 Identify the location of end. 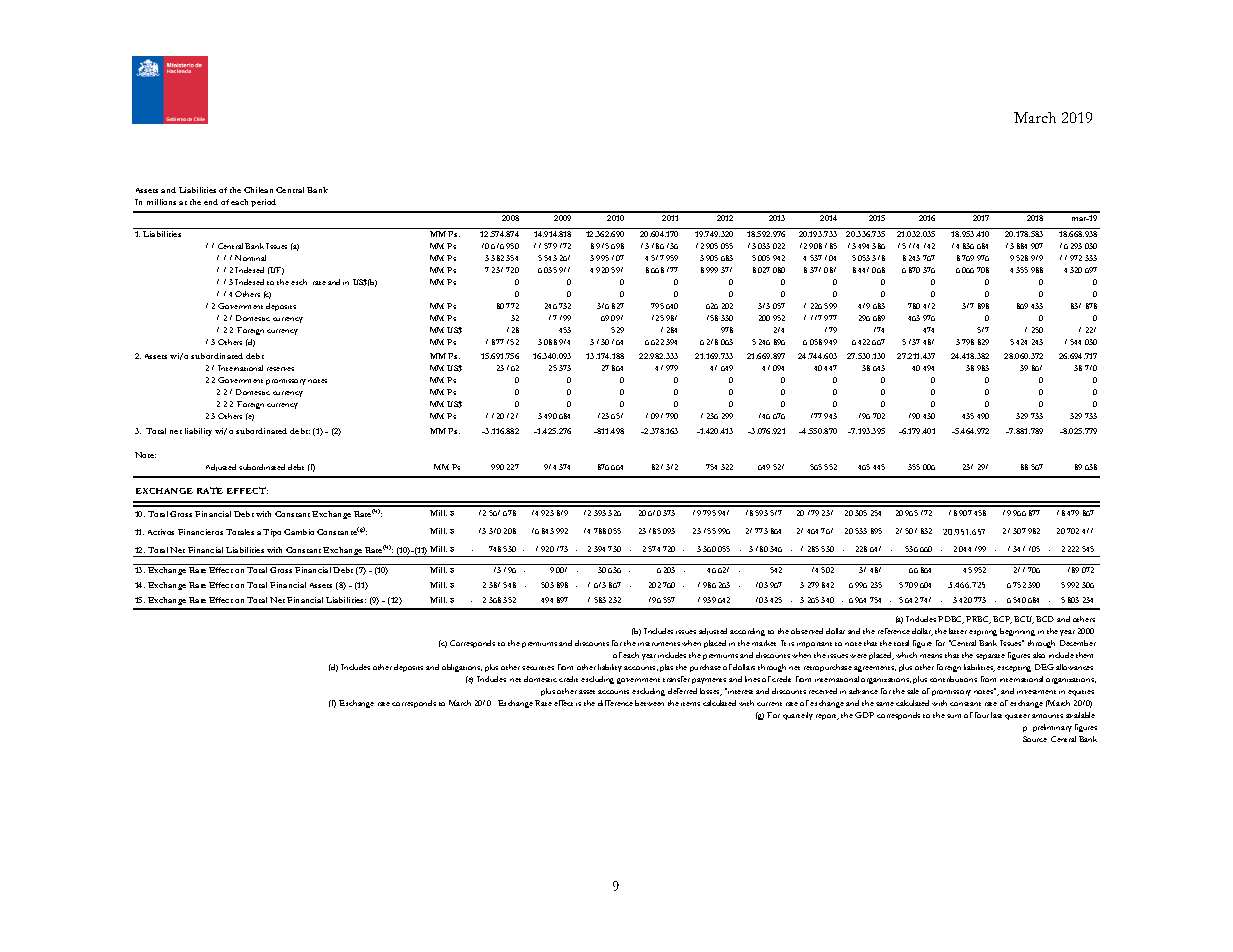
(211, 202).
